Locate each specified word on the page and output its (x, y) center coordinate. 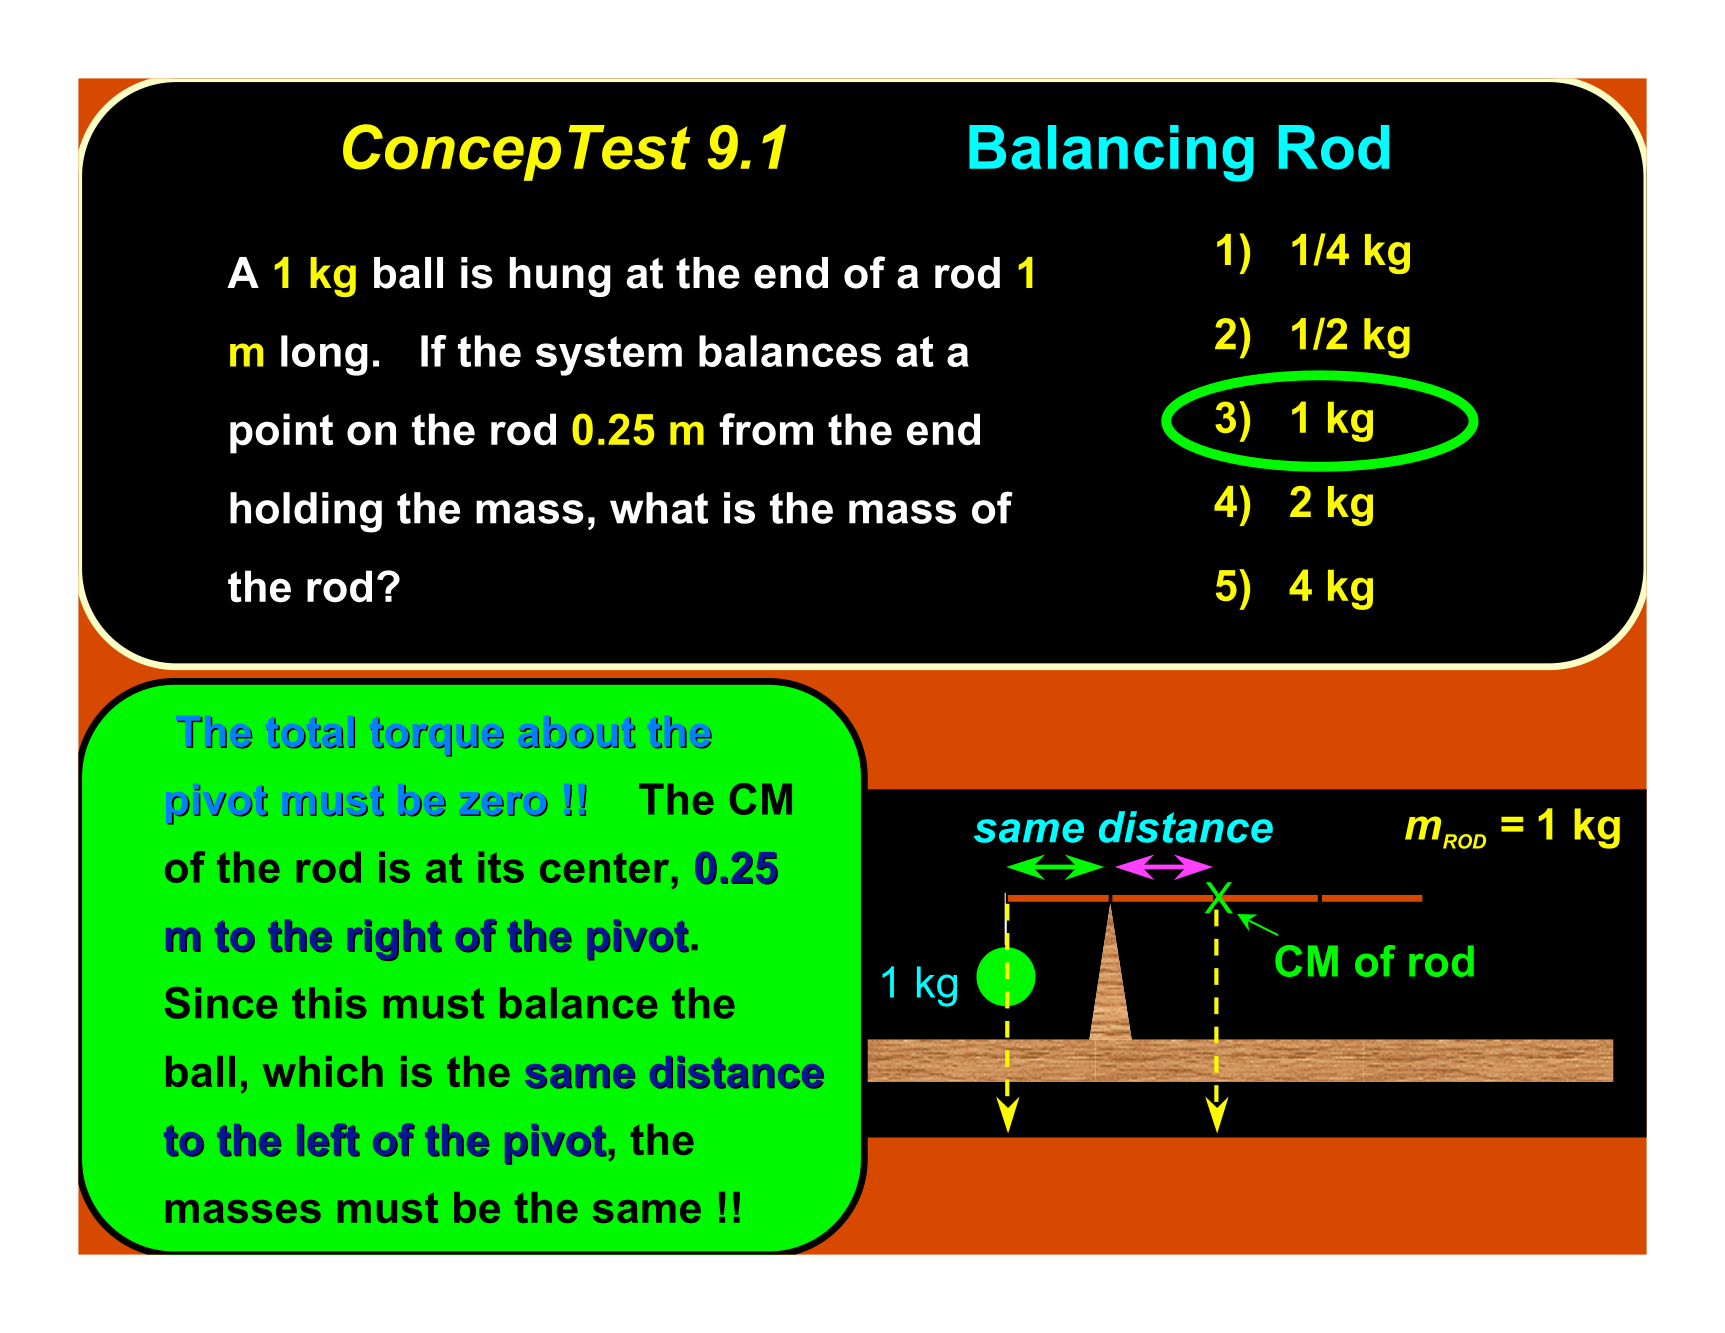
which (323, 1071)
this (329, 1003)
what (659, 508)
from (766, 429)
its (501, 867)
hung (560, 277)
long (324, 355)
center (604, 868)
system (609, 356)
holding (306, 512)
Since (221, 1003)
